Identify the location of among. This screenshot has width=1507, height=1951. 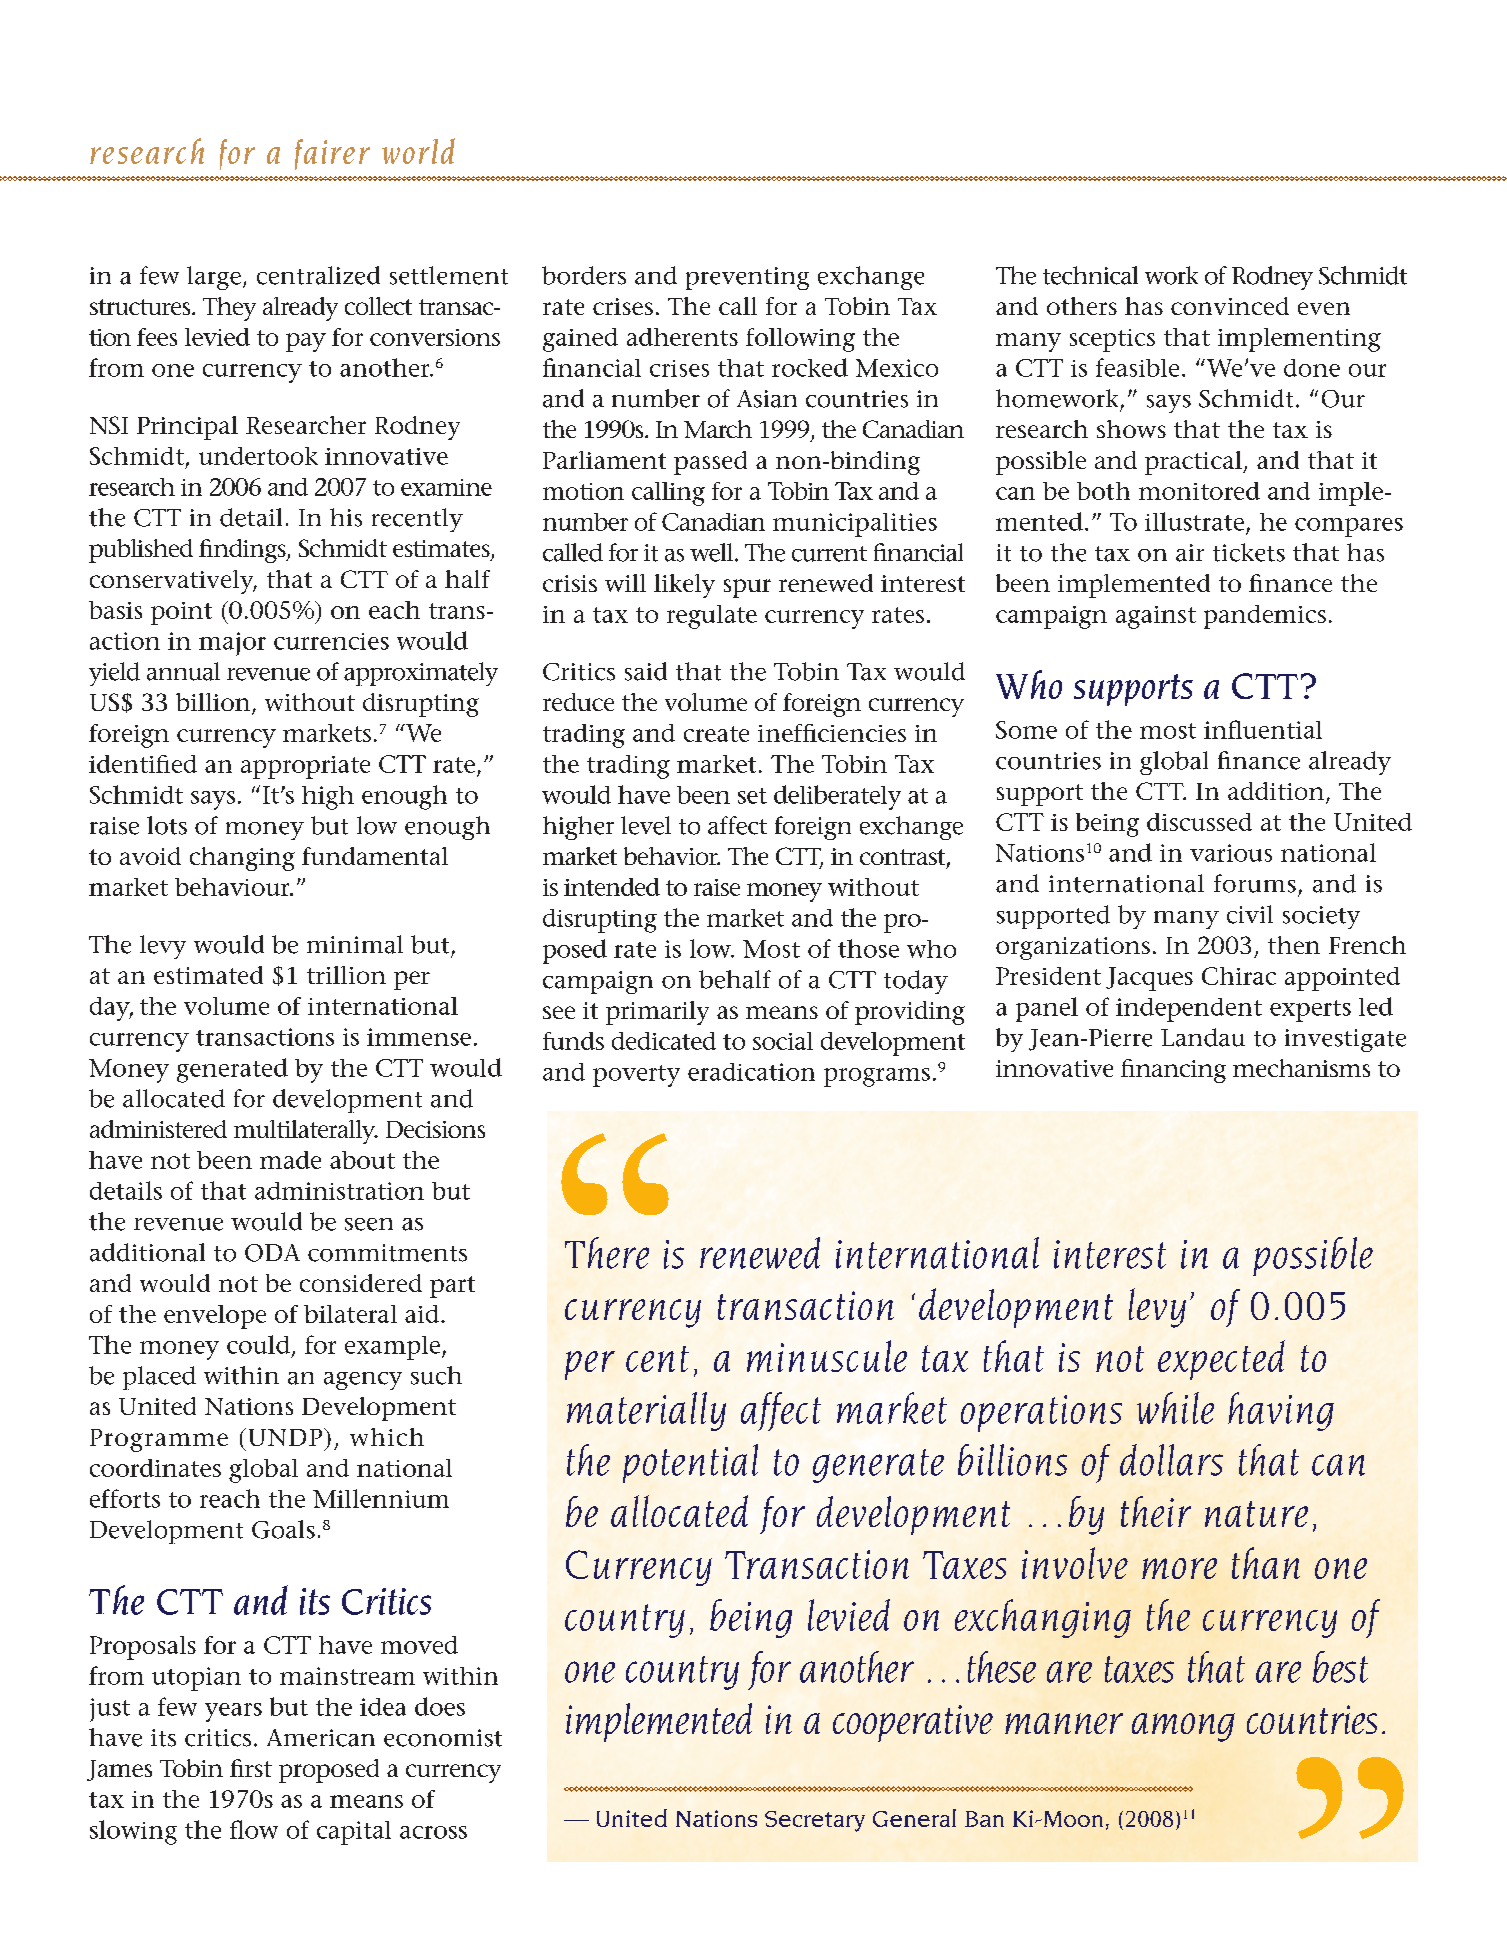
(1183, 1727).
